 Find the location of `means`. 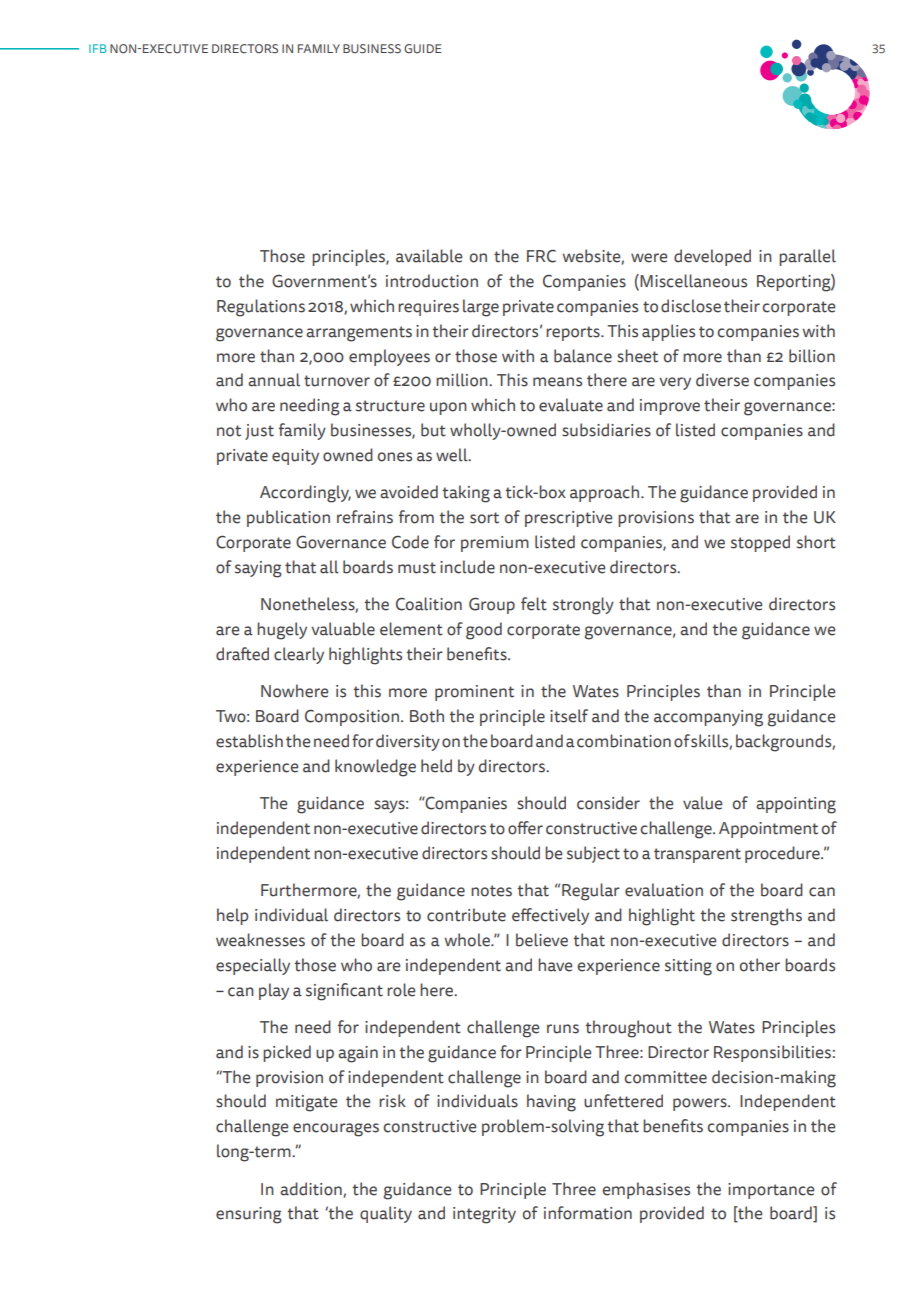

means is located at coordinates (557, 382).
